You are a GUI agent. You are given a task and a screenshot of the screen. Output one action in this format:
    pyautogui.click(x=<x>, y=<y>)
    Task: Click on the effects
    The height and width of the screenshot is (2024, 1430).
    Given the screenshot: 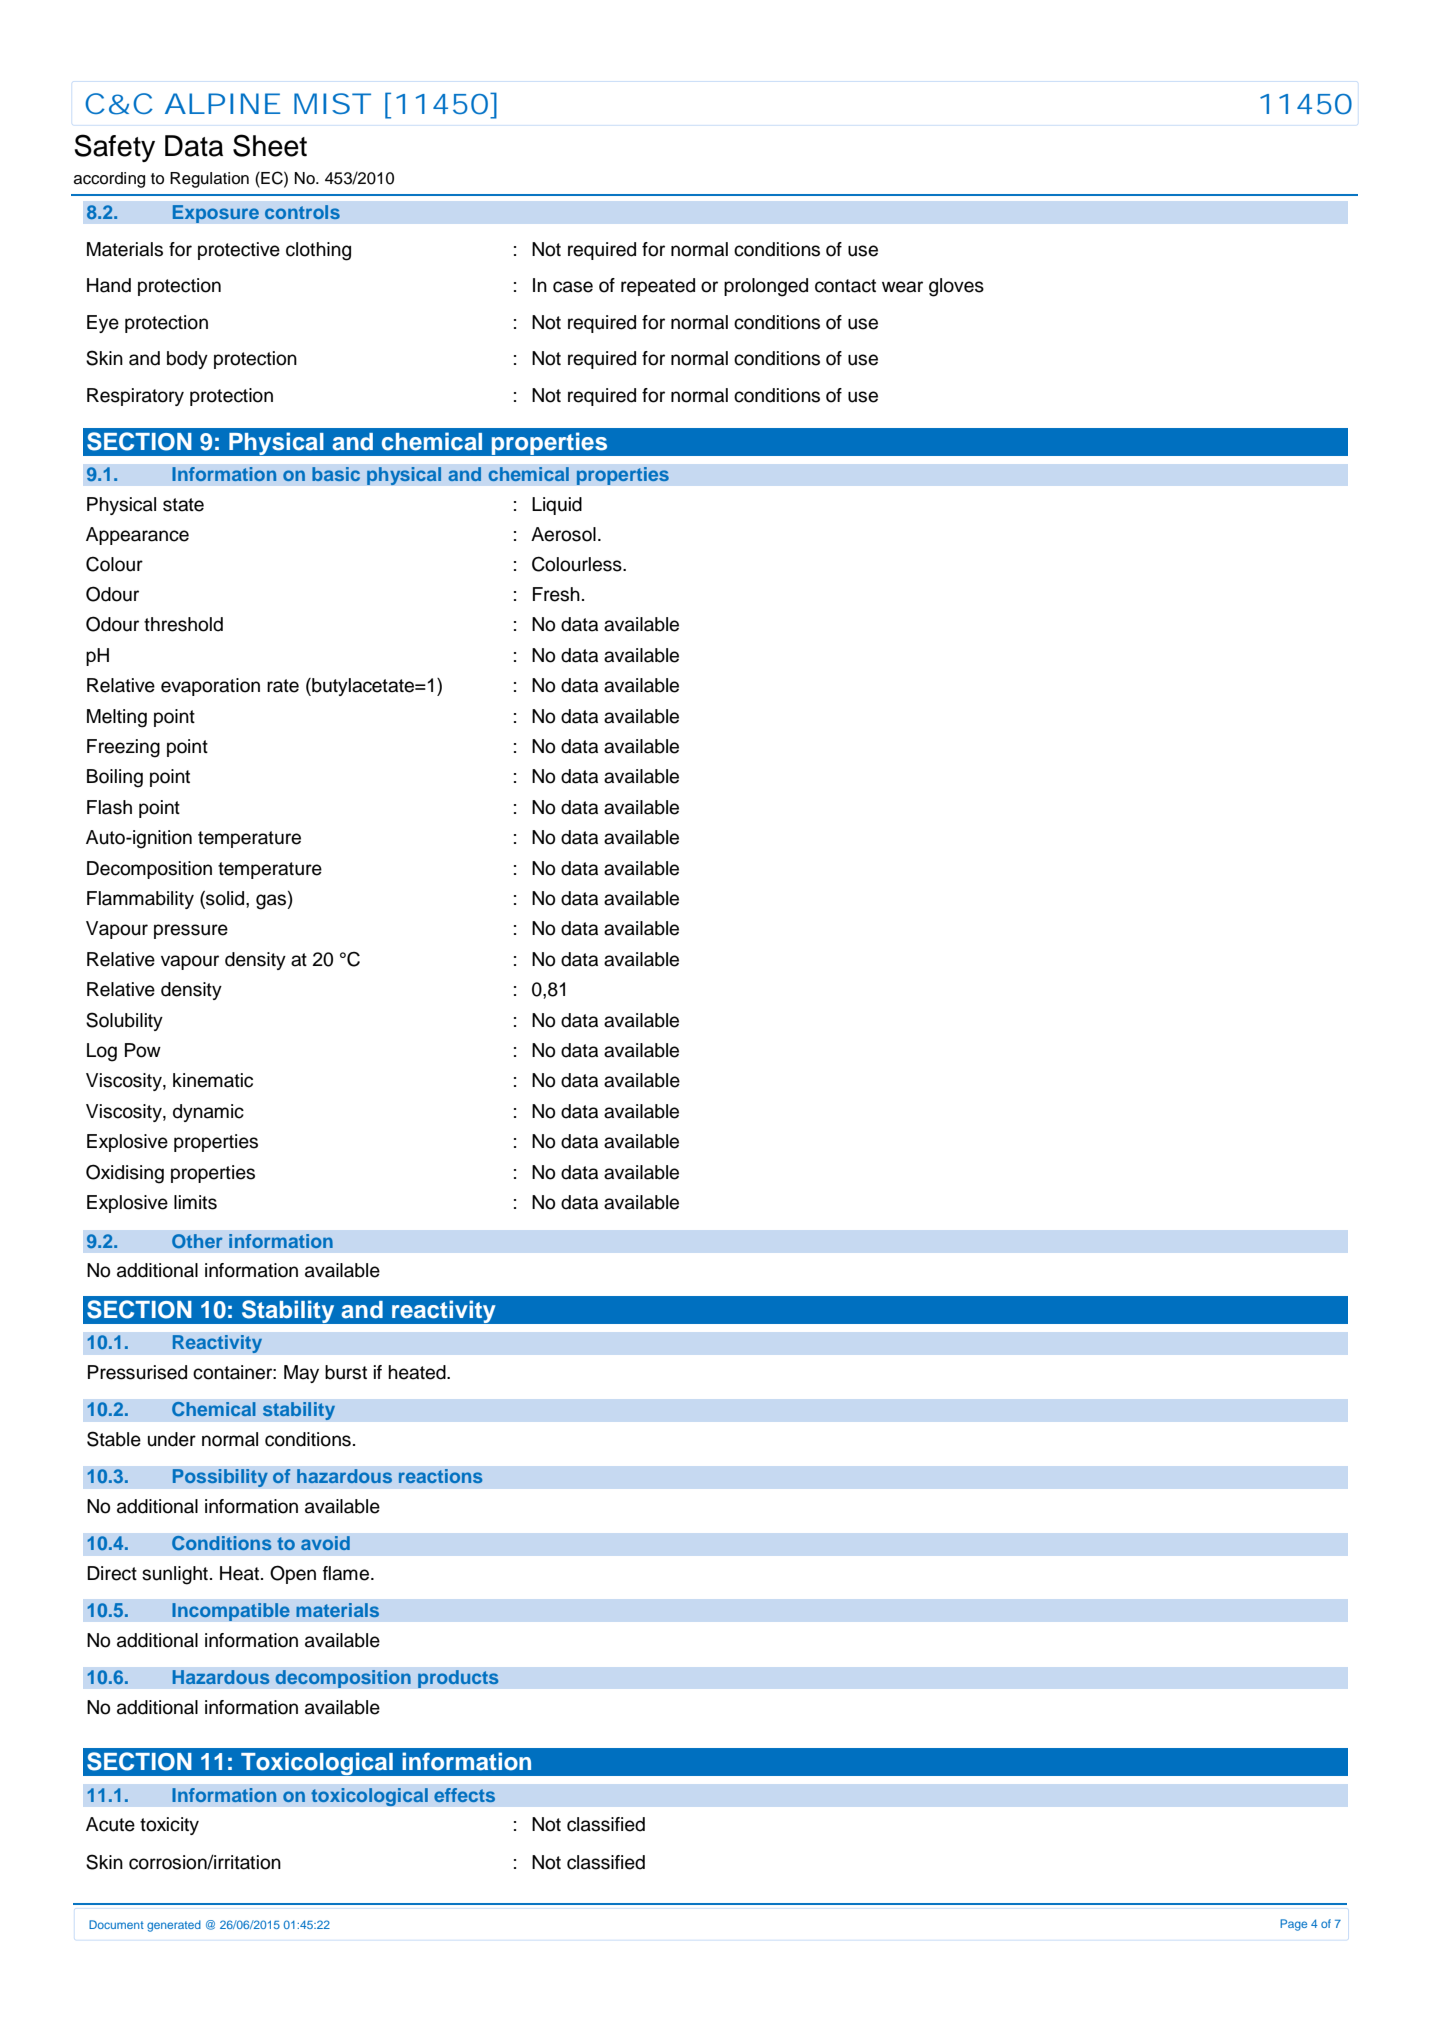 What is the action you would take?
    pyautogui.click(x=464, y=1795)
